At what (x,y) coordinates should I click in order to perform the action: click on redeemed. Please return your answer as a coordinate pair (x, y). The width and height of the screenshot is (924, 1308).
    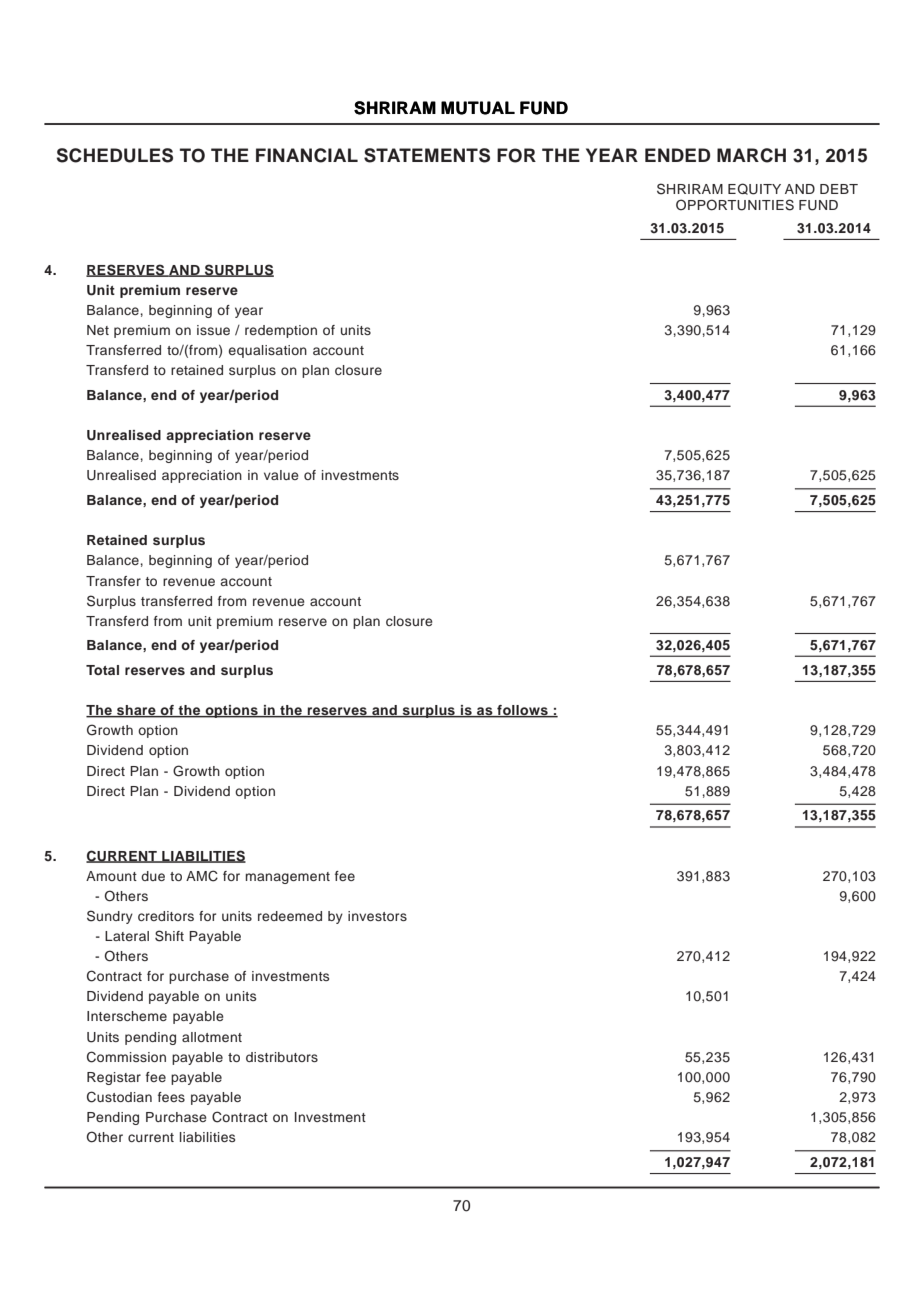
    Looking at the image, I should click on (290, 916).
